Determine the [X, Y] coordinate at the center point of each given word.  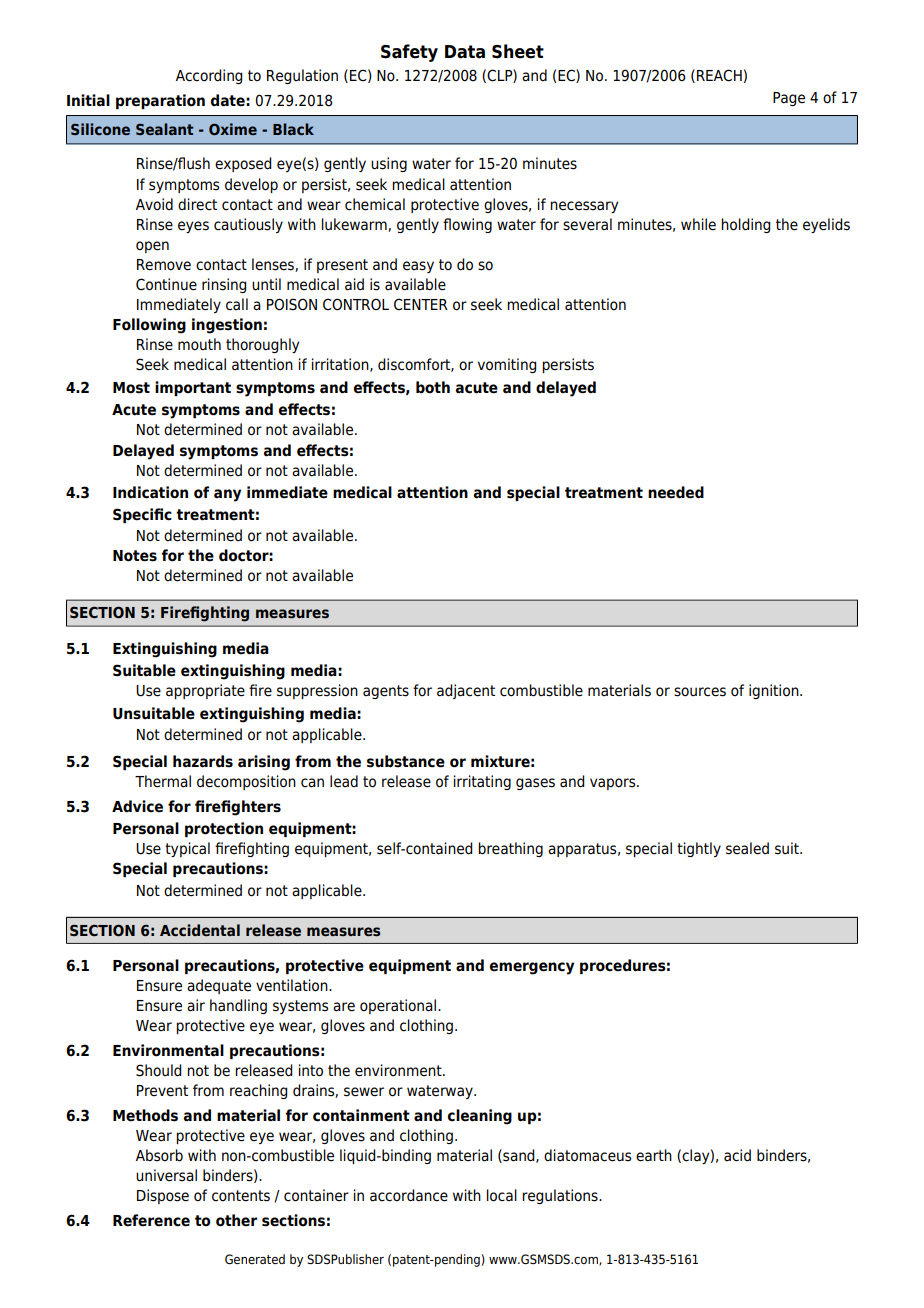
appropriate [205, 691]
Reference [151, 1220]
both [433, 387]
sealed [747, 848]
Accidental [200, 930]
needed [676, 492]
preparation [160, 101]
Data [465, 52]
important [193, 388]
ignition [775, 691]
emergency [532, 968]
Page [789, 99]
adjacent [466, 691]
